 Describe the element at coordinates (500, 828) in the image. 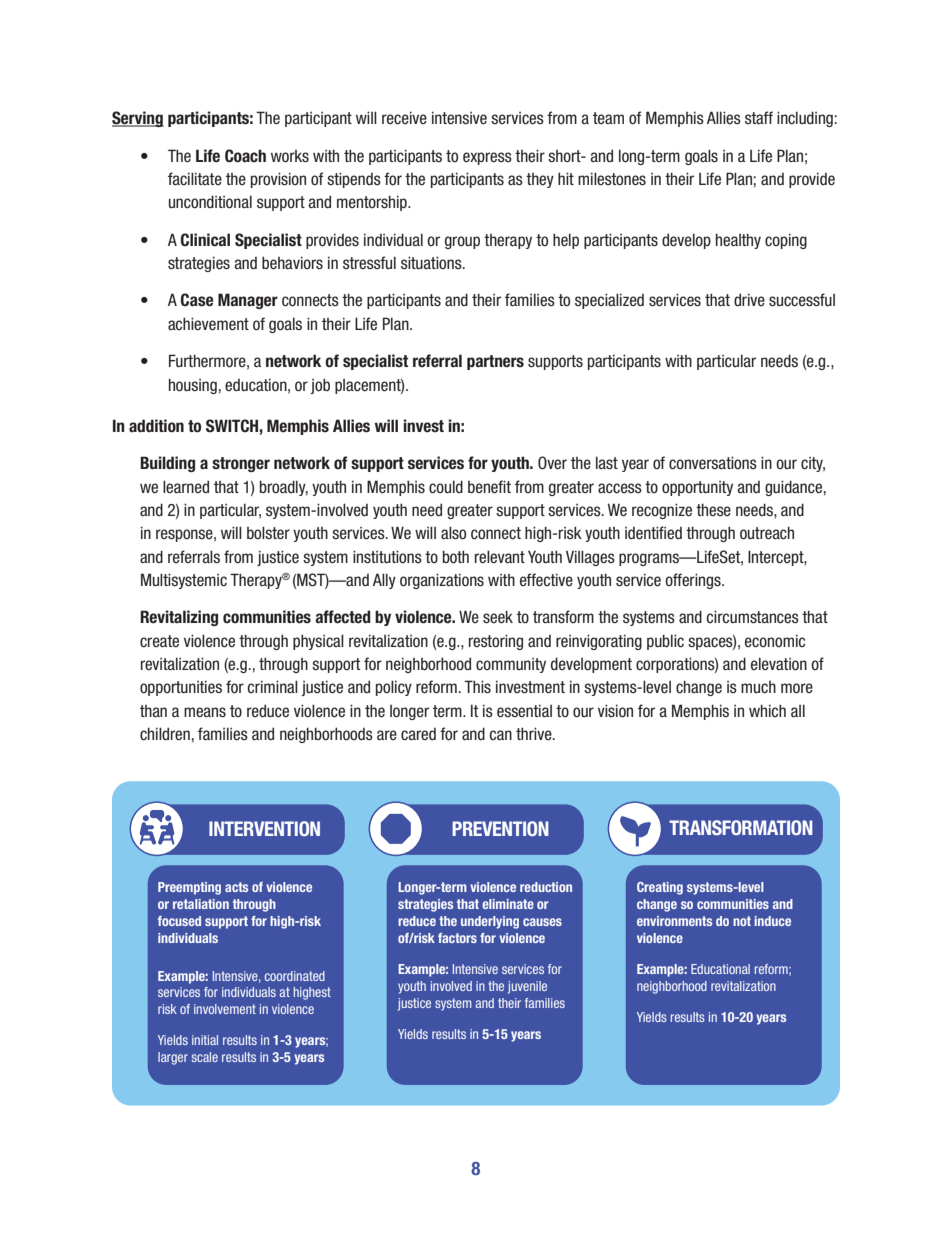

I see `PREVENTION` at that location.
